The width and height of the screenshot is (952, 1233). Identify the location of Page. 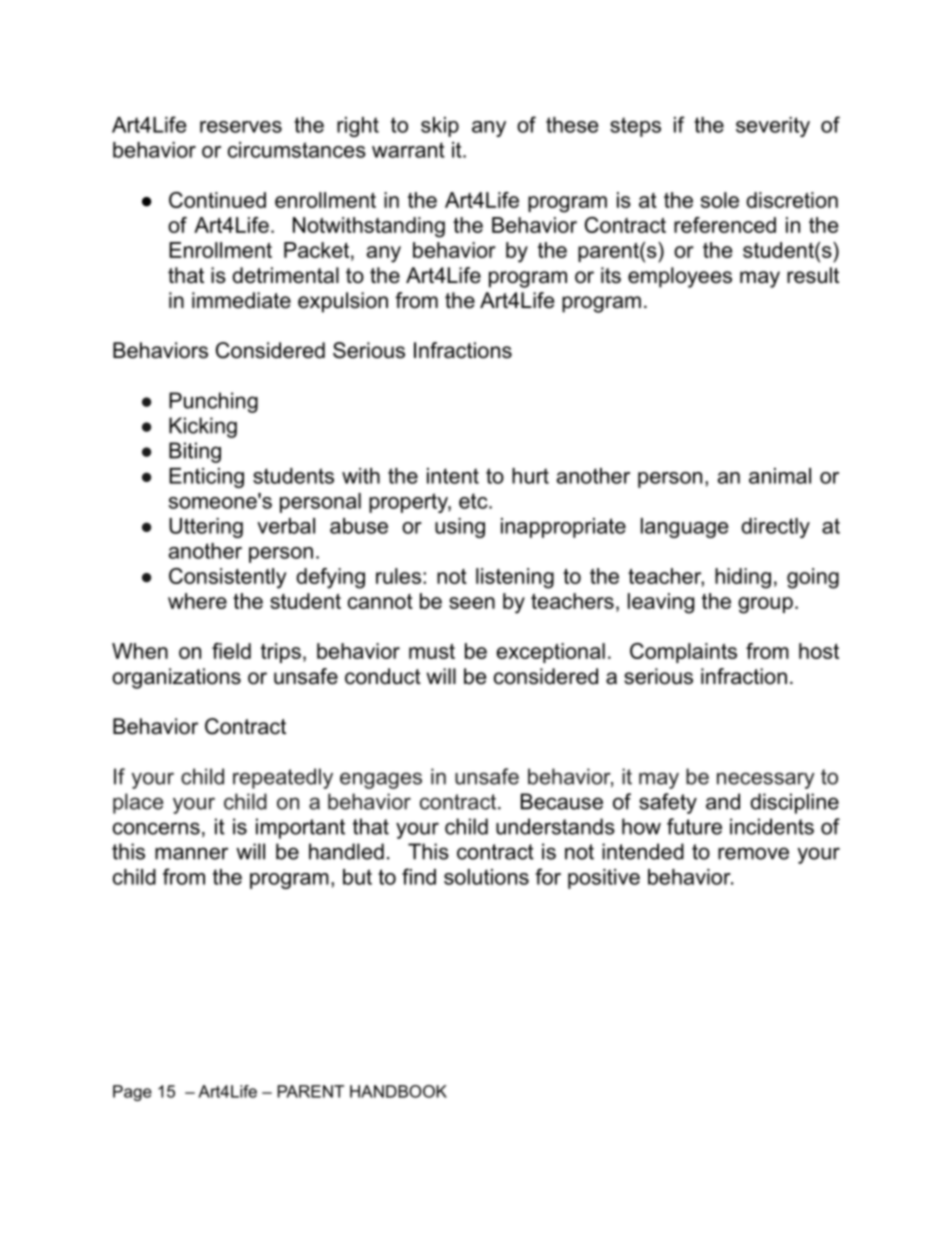
(132, 1093).
